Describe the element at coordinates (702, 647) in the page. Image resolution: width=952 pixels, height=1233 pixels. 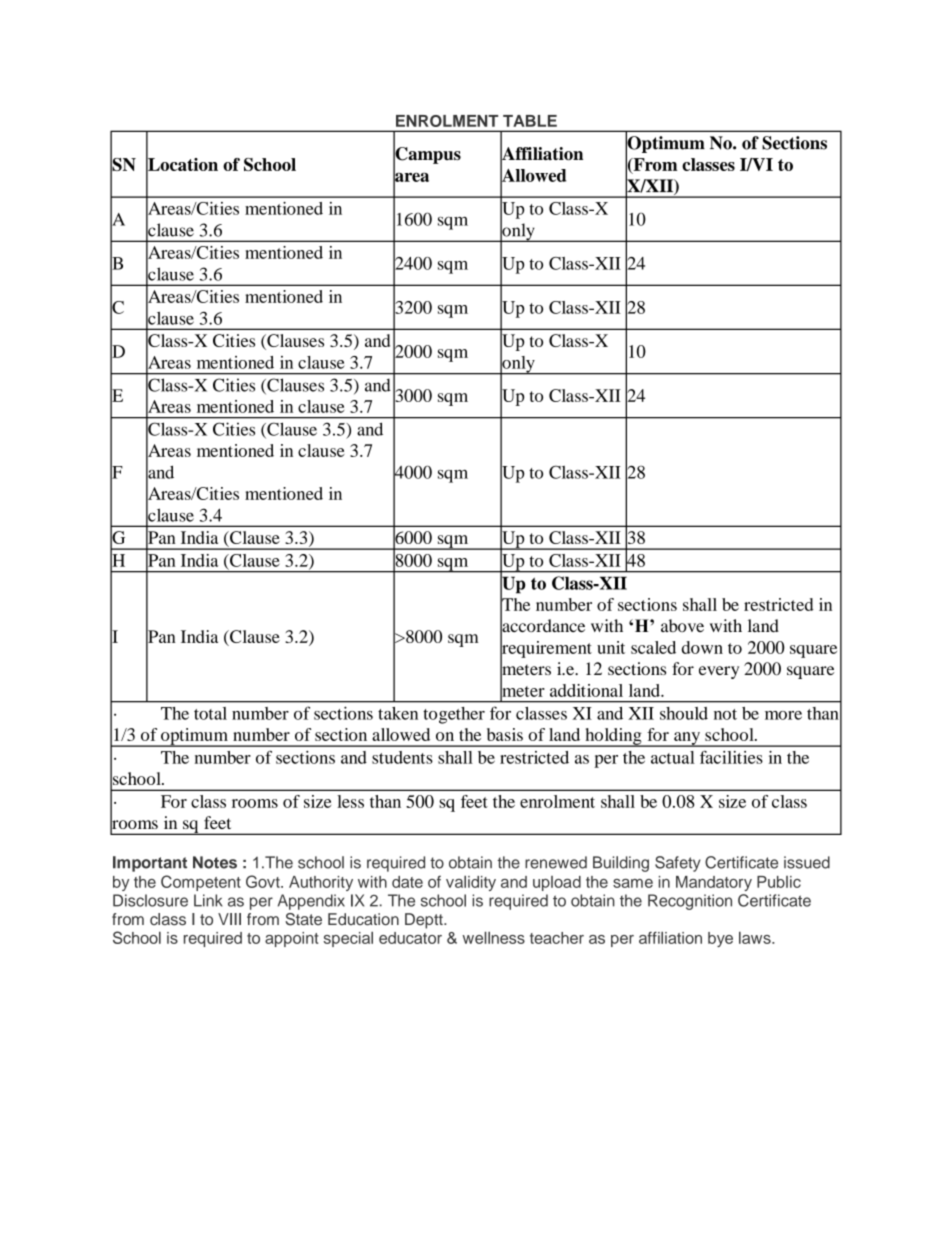
I see `down` at that location.
